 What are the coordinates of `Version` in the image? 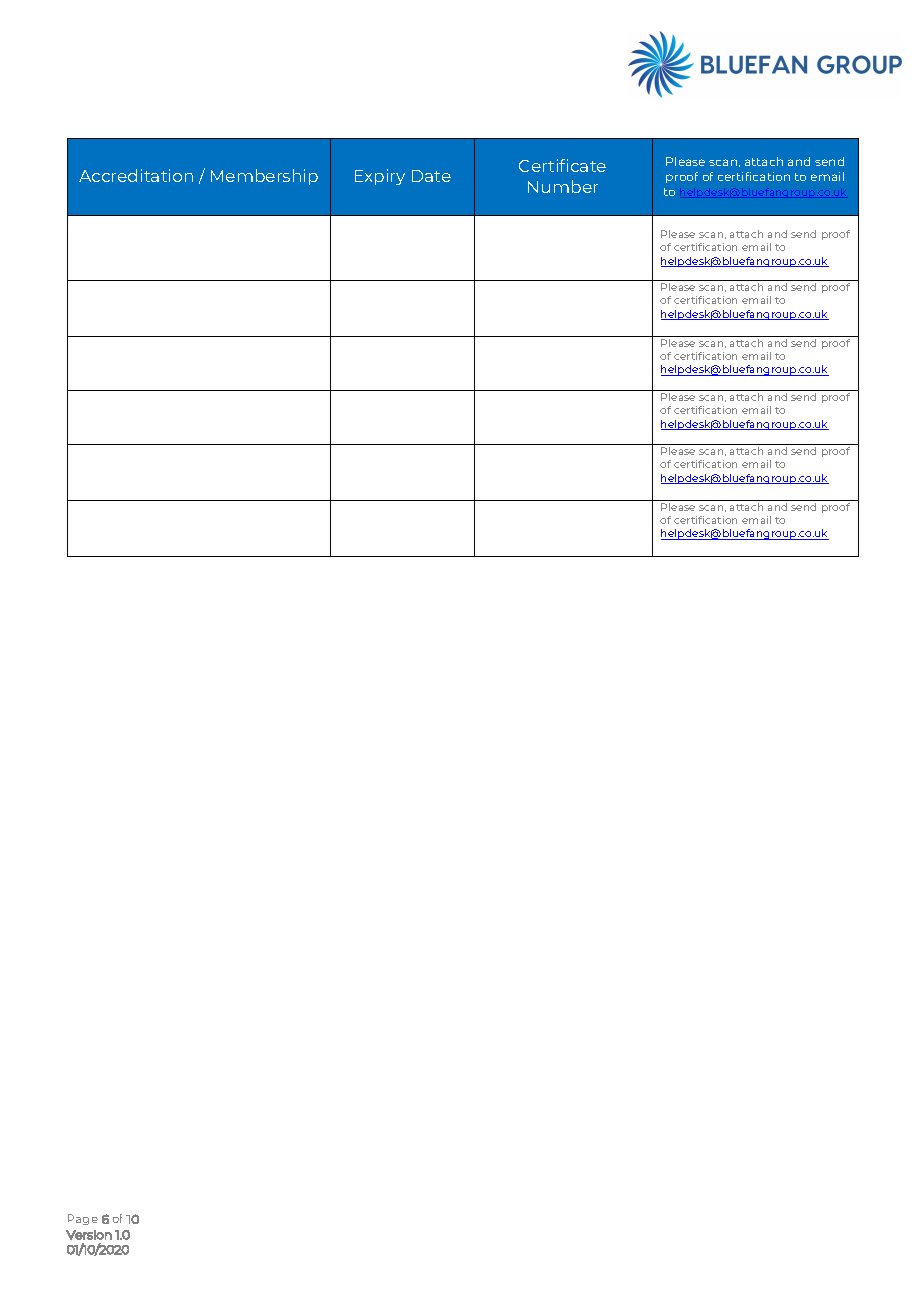 It's located at (89, 1235).
